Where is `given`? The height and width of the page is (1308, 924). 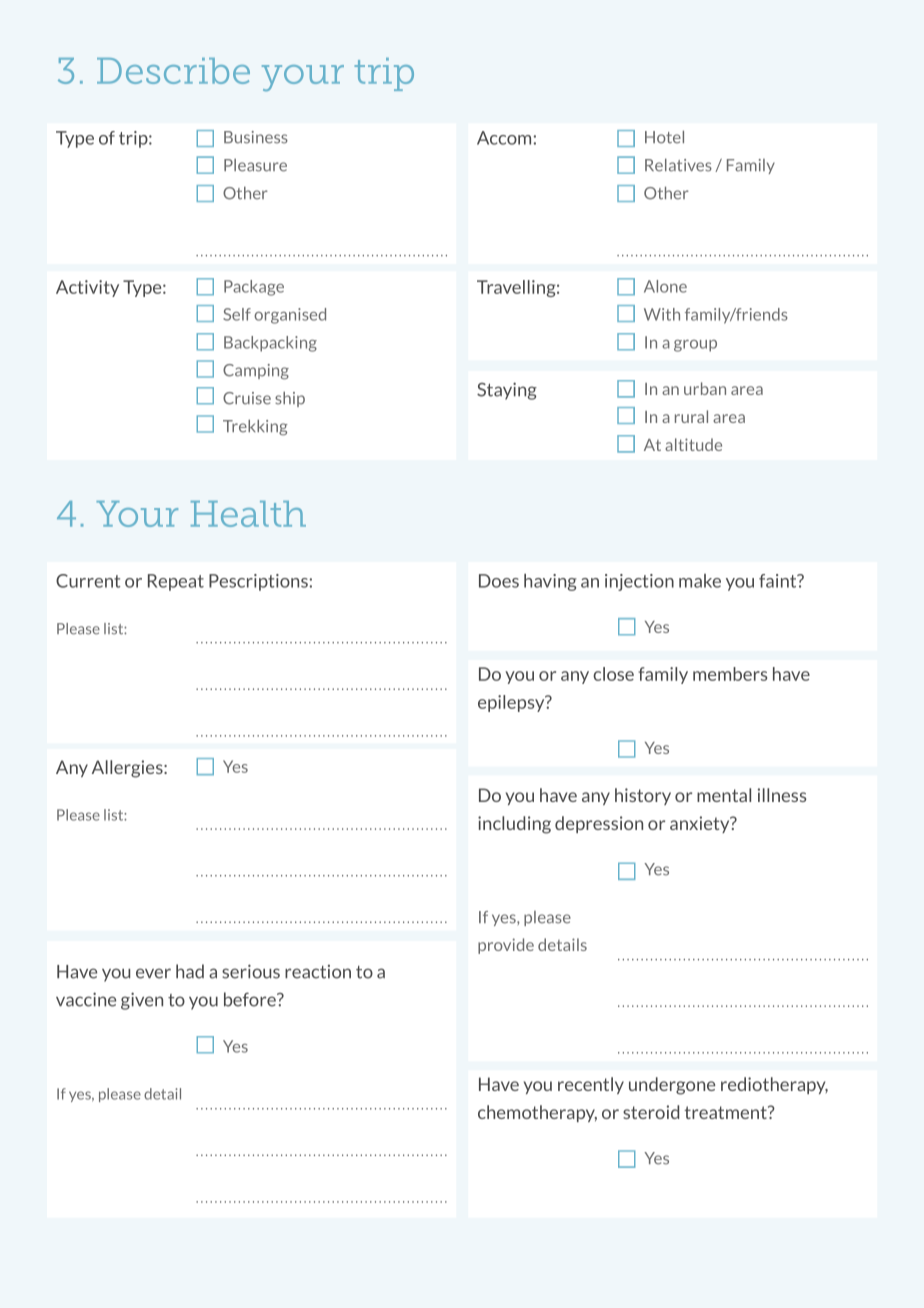 given is located at coordinates (142, 1001).
